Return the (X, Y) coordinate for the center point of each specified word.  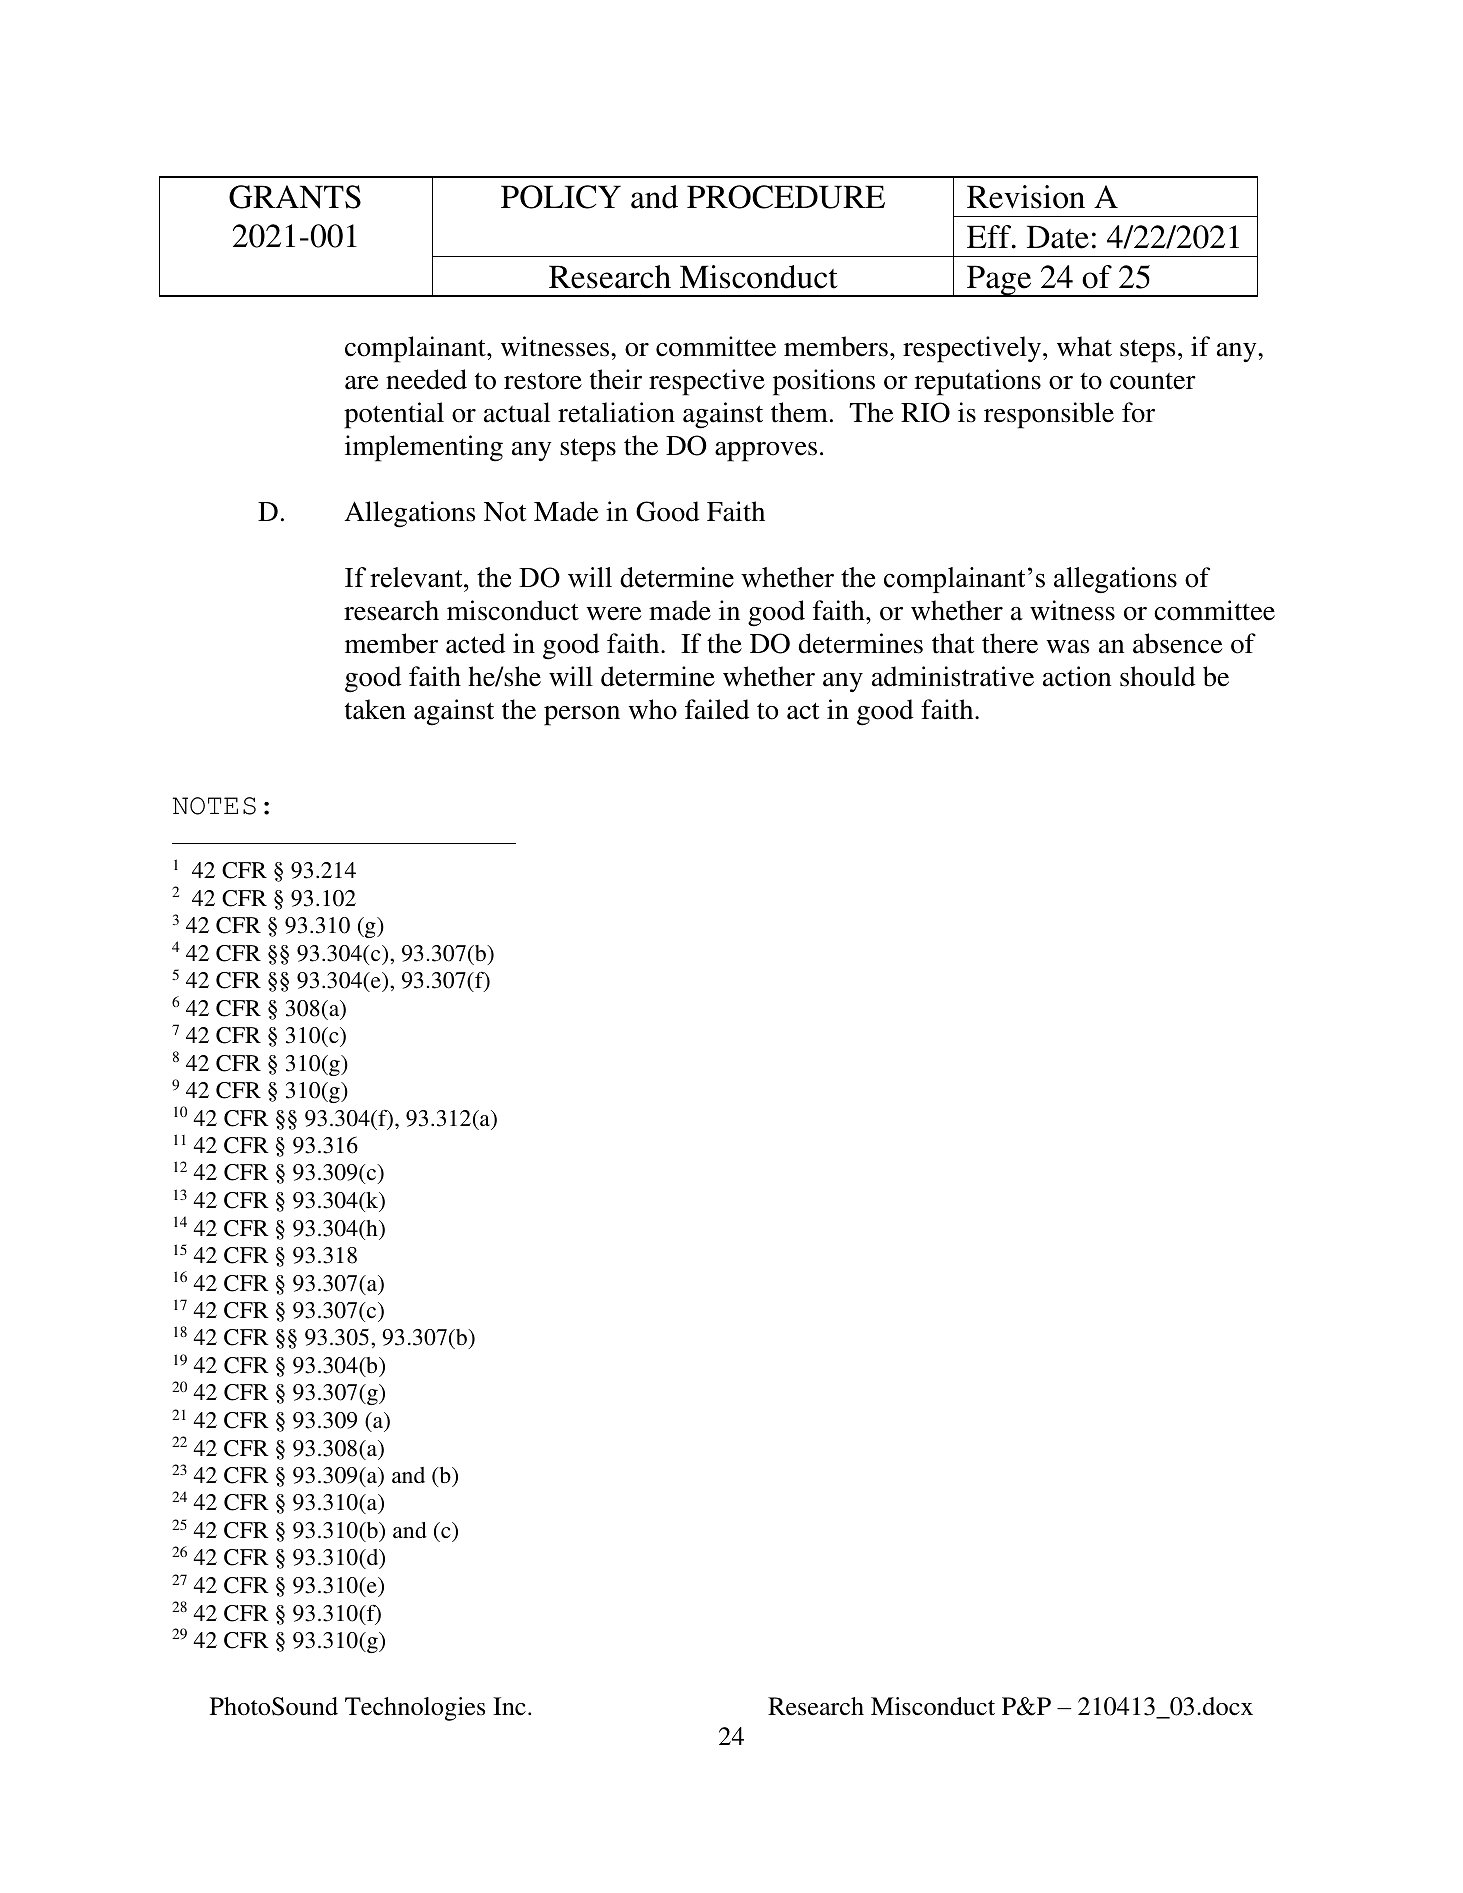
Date (1058, 237)
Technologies (415, 1709)
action (1077, 676)
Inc (509, 1706)
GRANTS (295, 197)
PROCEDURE (786, 197)
